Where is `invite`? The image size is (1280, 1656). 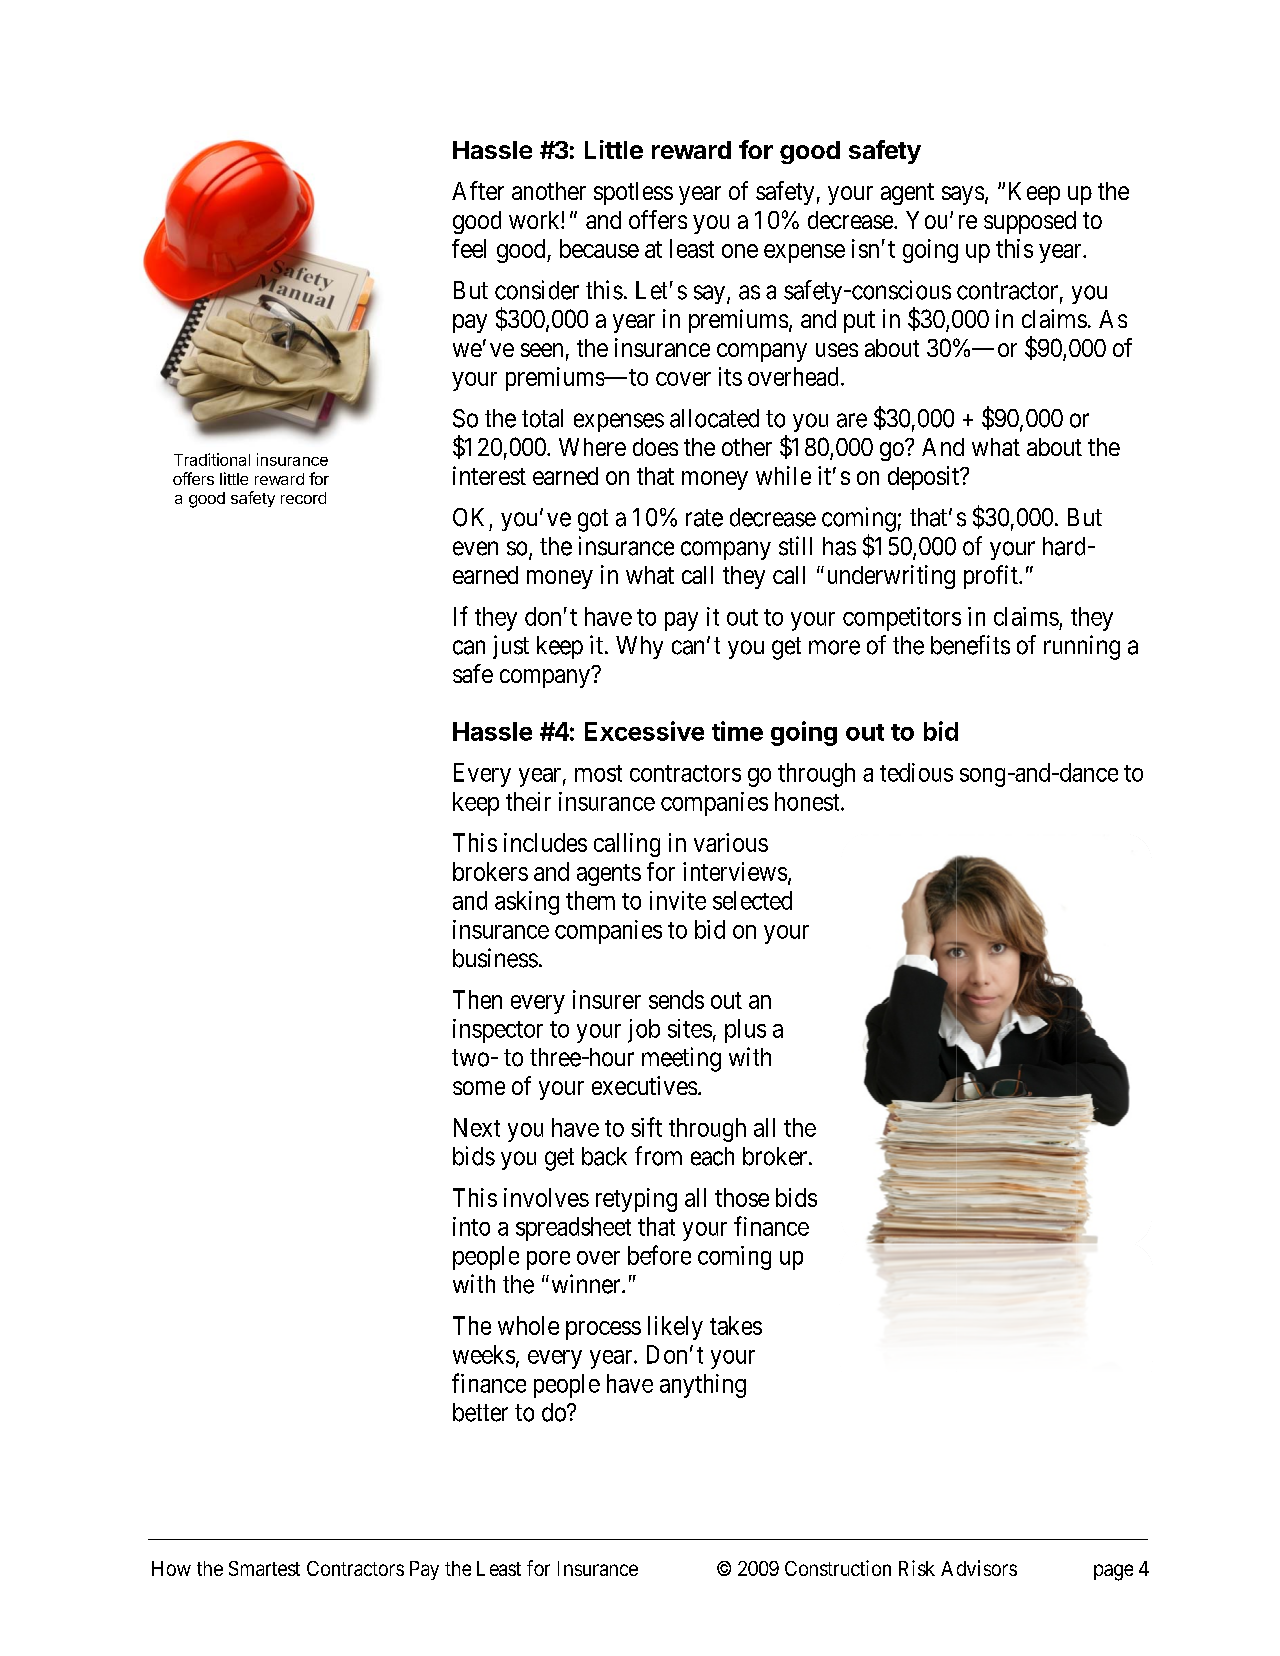
invite is located at coordinates (678, 900).
